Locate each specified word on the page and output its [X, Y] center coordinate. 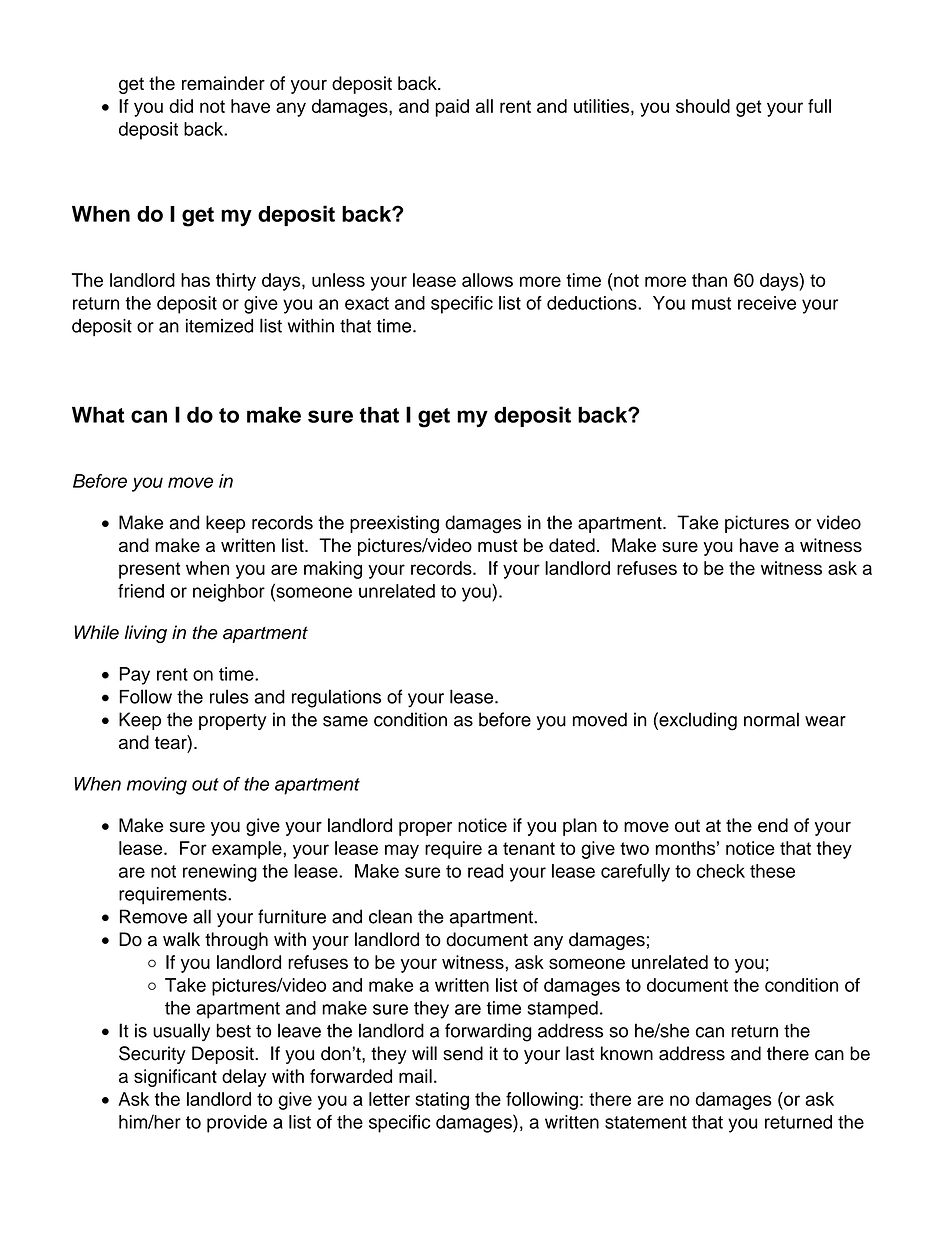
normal [771, 719]
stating [442, 1101]
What [98, 415]
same [345, 721]
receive [767, 303]
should [703, 106]
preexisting [394, 524]
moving [157, 786]
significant [175, 1078]
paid [452, 108]
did [181, 106]
